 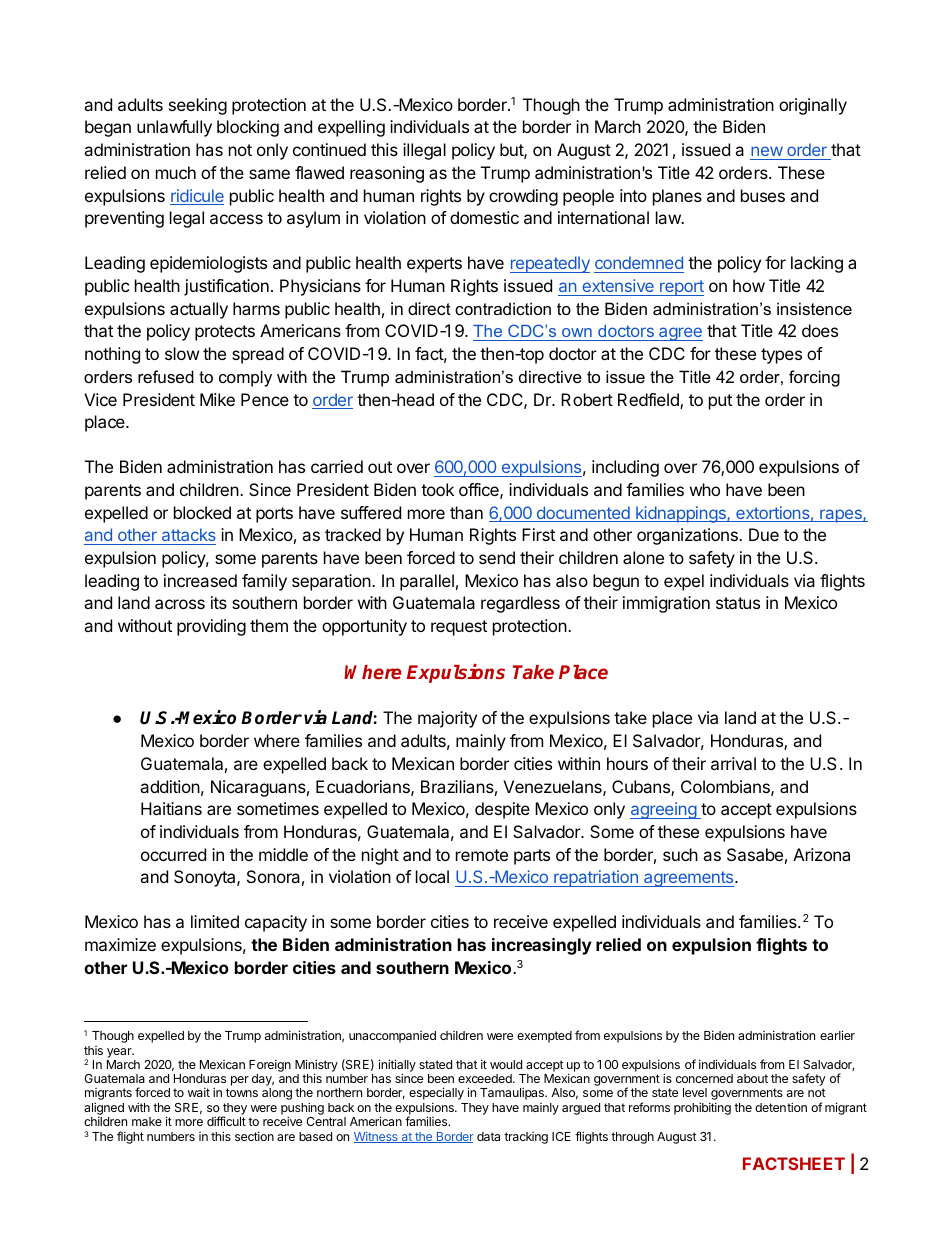 What do you see at coordinates (459, 628) in the screenshot?
I see `request` at bounding box center [459, 628].
